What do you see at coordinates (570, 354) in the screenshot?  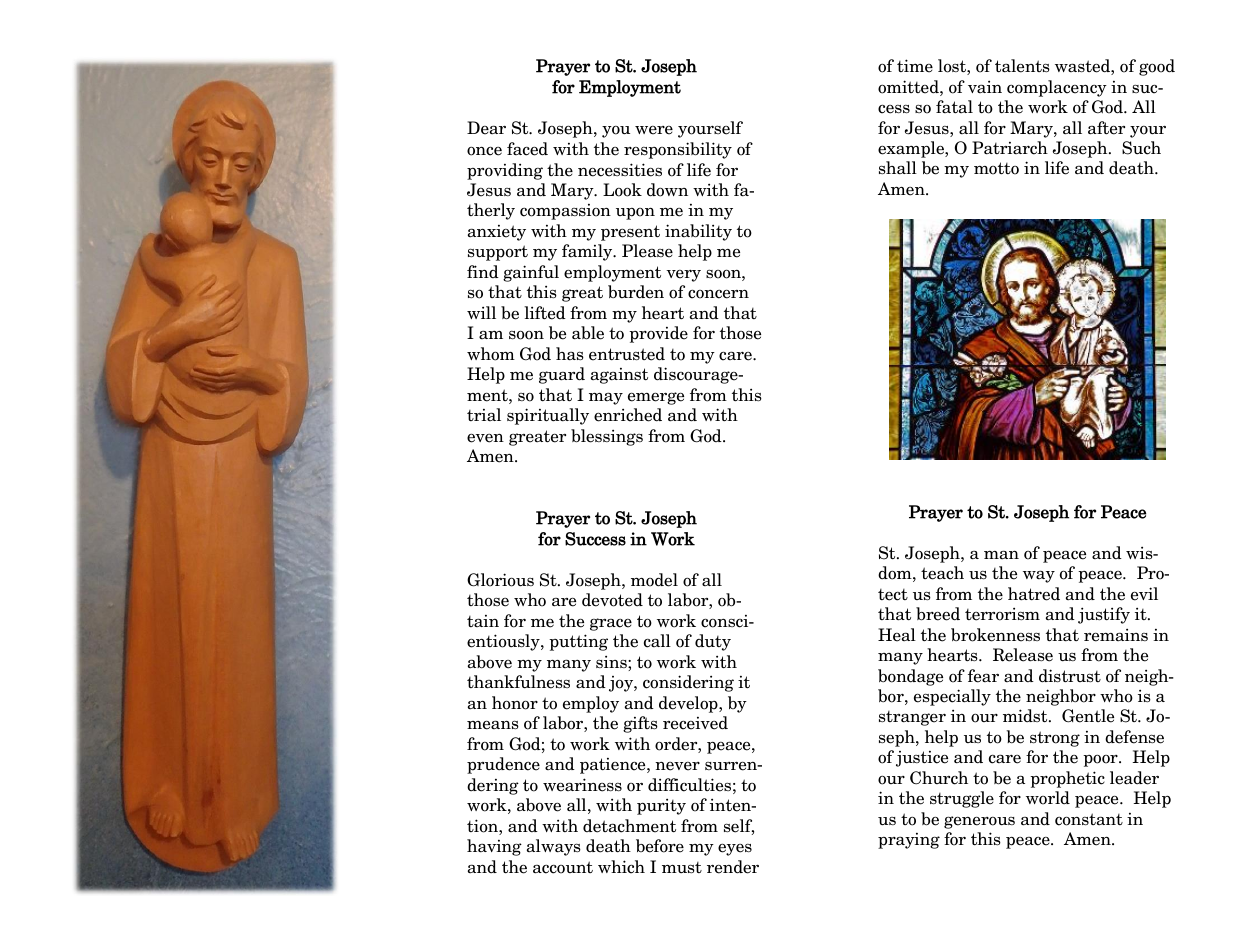 I see `has` at bounding box center [570, 354].
